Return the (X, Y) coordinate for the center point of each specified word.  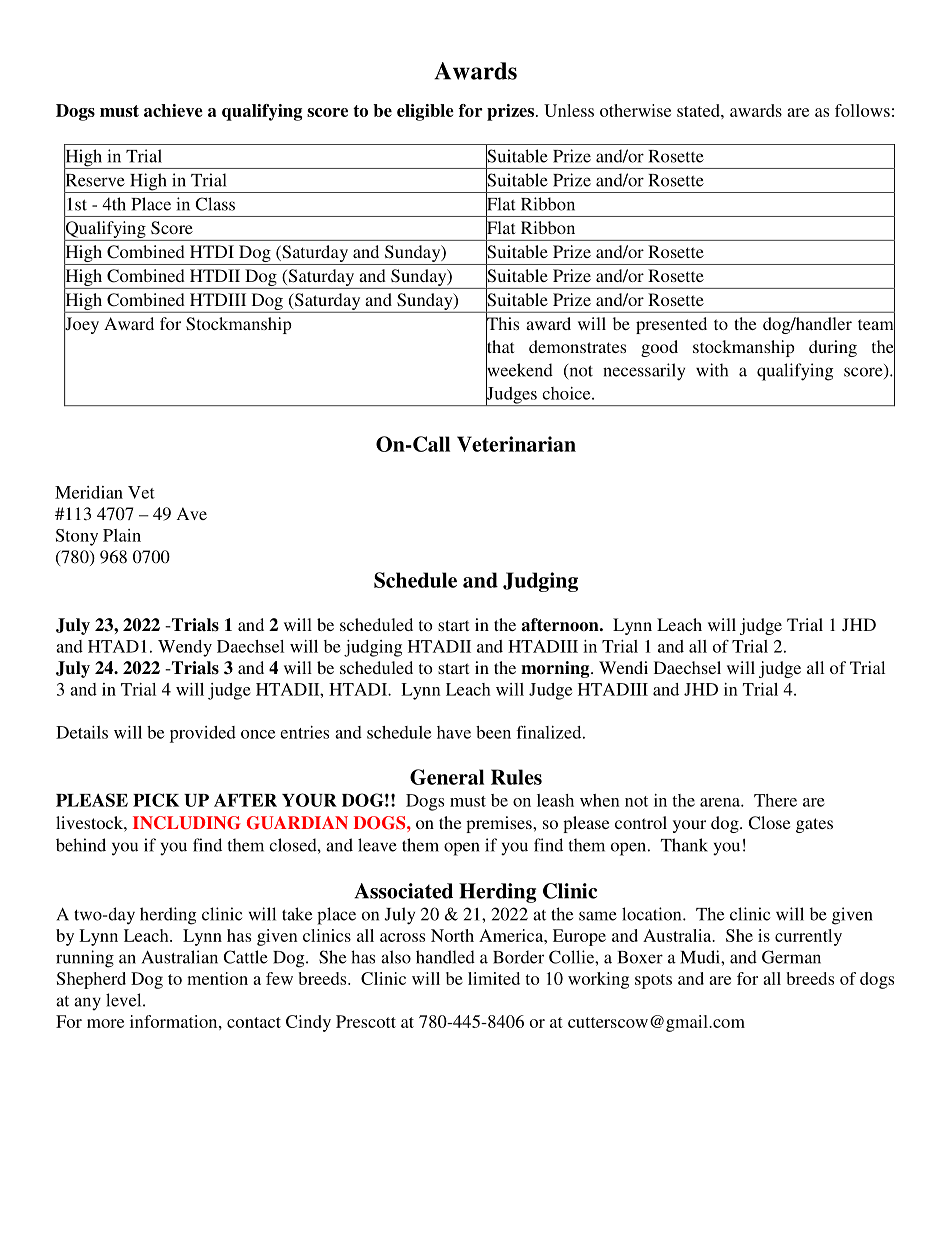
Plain (122, 535)
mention (217, 978)
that (500, 347)
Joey (81, 325)
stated (699, 110)
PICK (156, 800)
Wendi (623, 667)
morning (556, 669)
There (775, 800)
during (833, 348)
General (447, 777)
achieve (173, 110)
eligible (425, 112)
